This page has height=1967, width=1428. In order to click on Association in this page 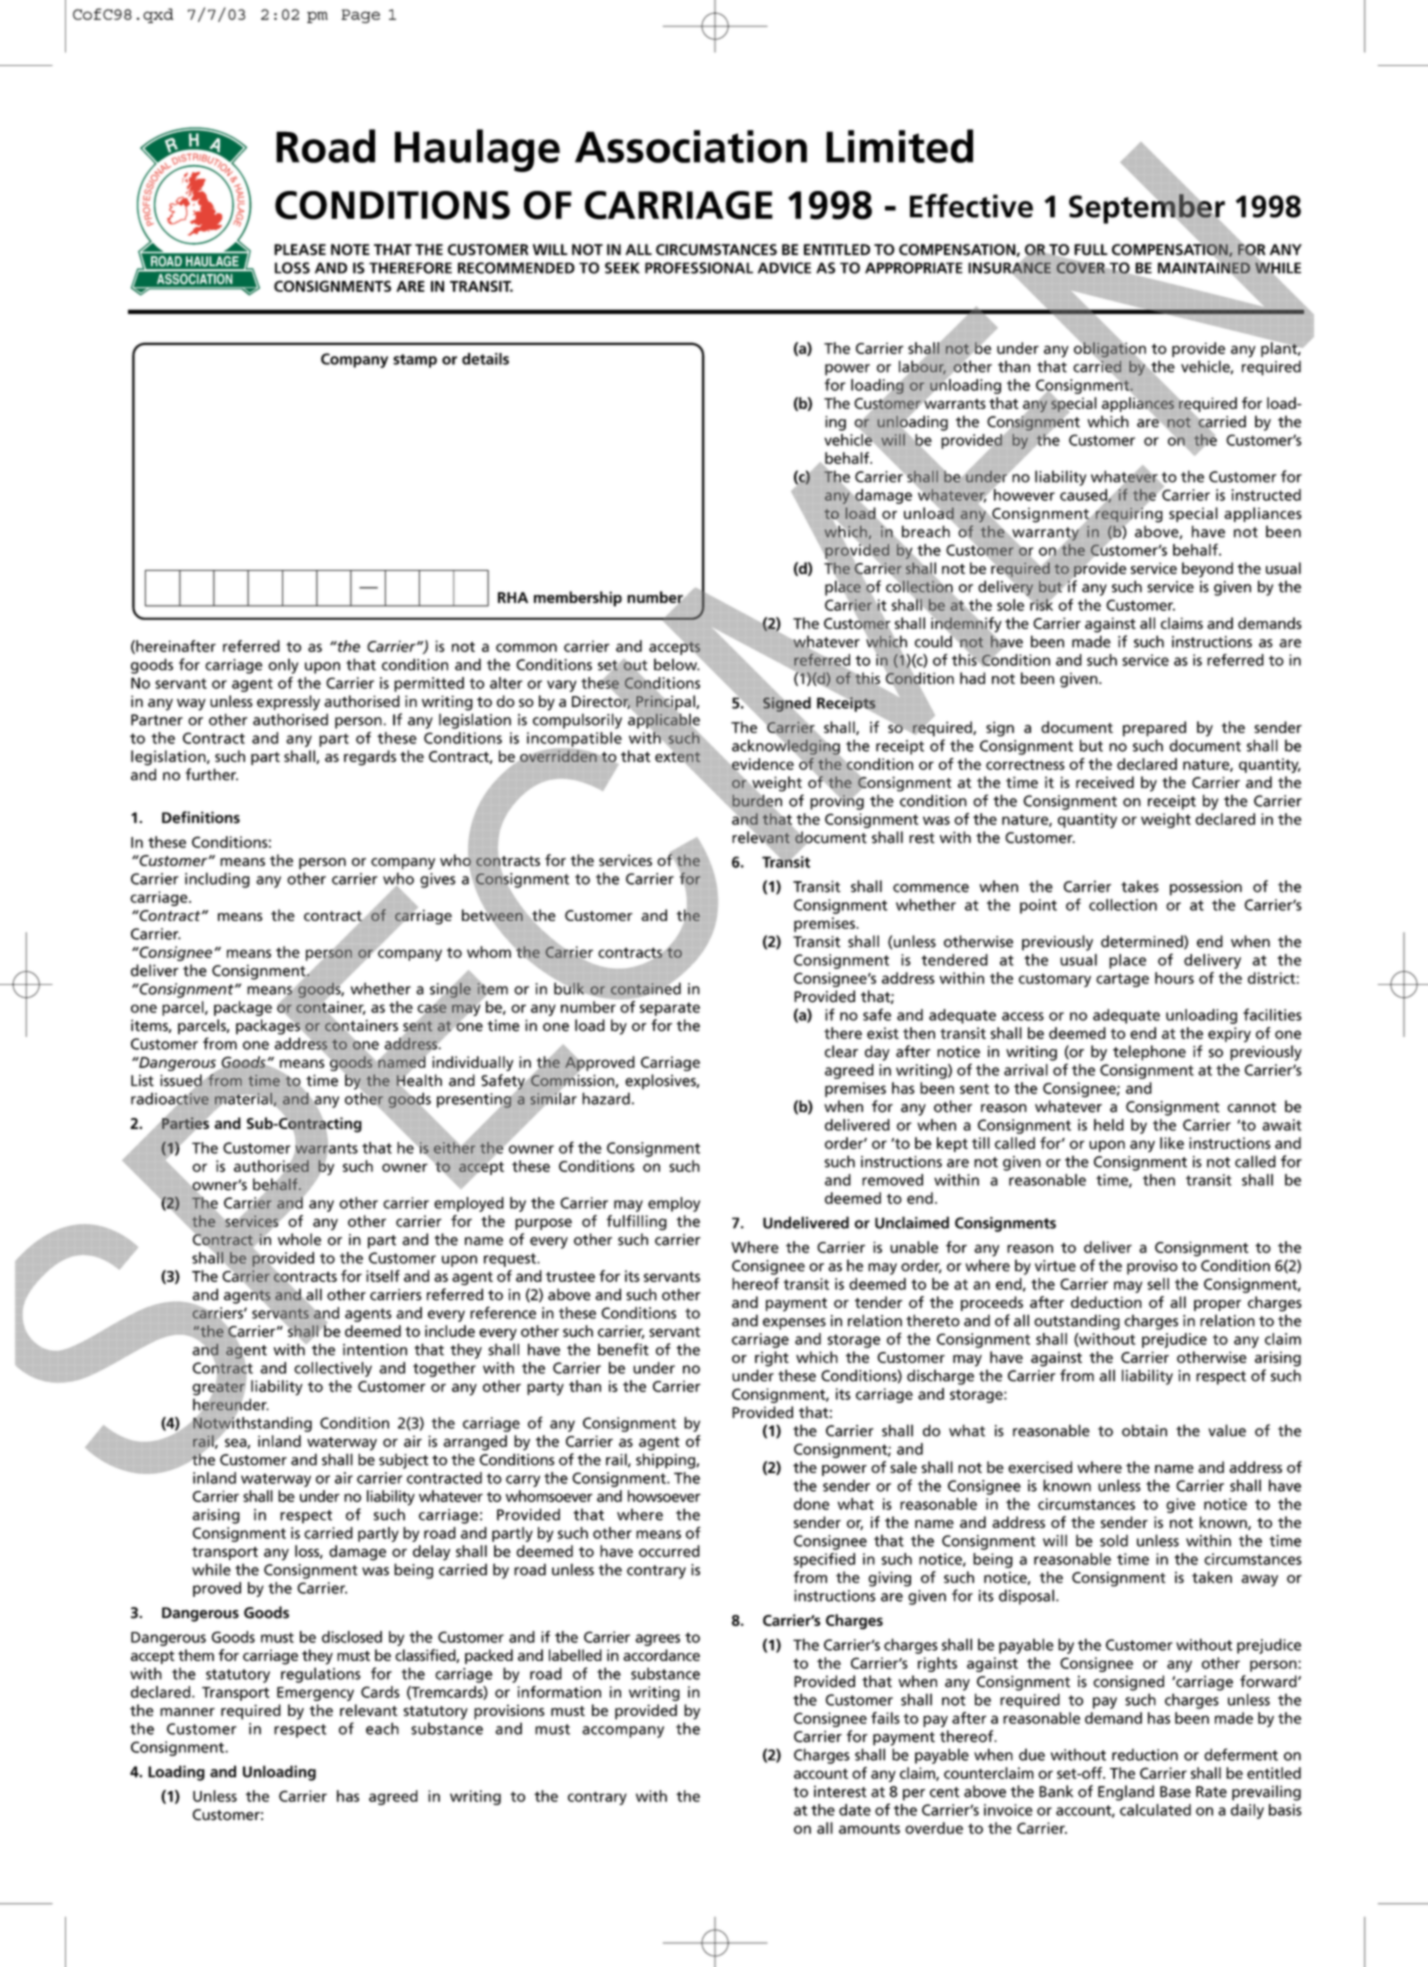, I will do `click(691, 146)`.
